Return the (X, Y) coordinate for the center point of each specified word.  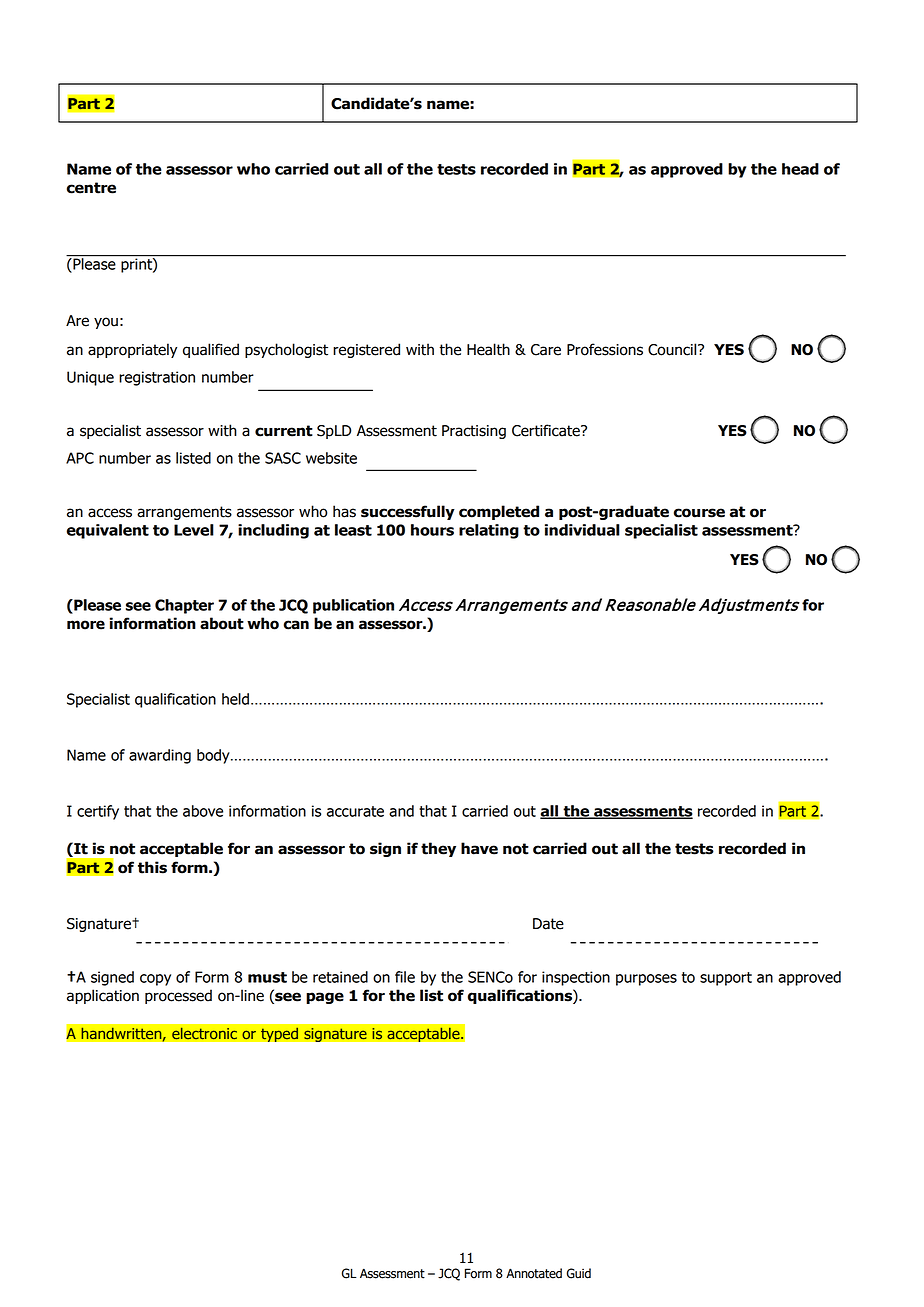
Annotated (534, 1273)
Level (194, 530)
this (152, 867)
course (699, 513)
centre (91, 188)
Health (488, 349)
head (800, 169)
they (438, 849)
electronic (204, 1033)
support (726, 979)
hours (432, 530)
